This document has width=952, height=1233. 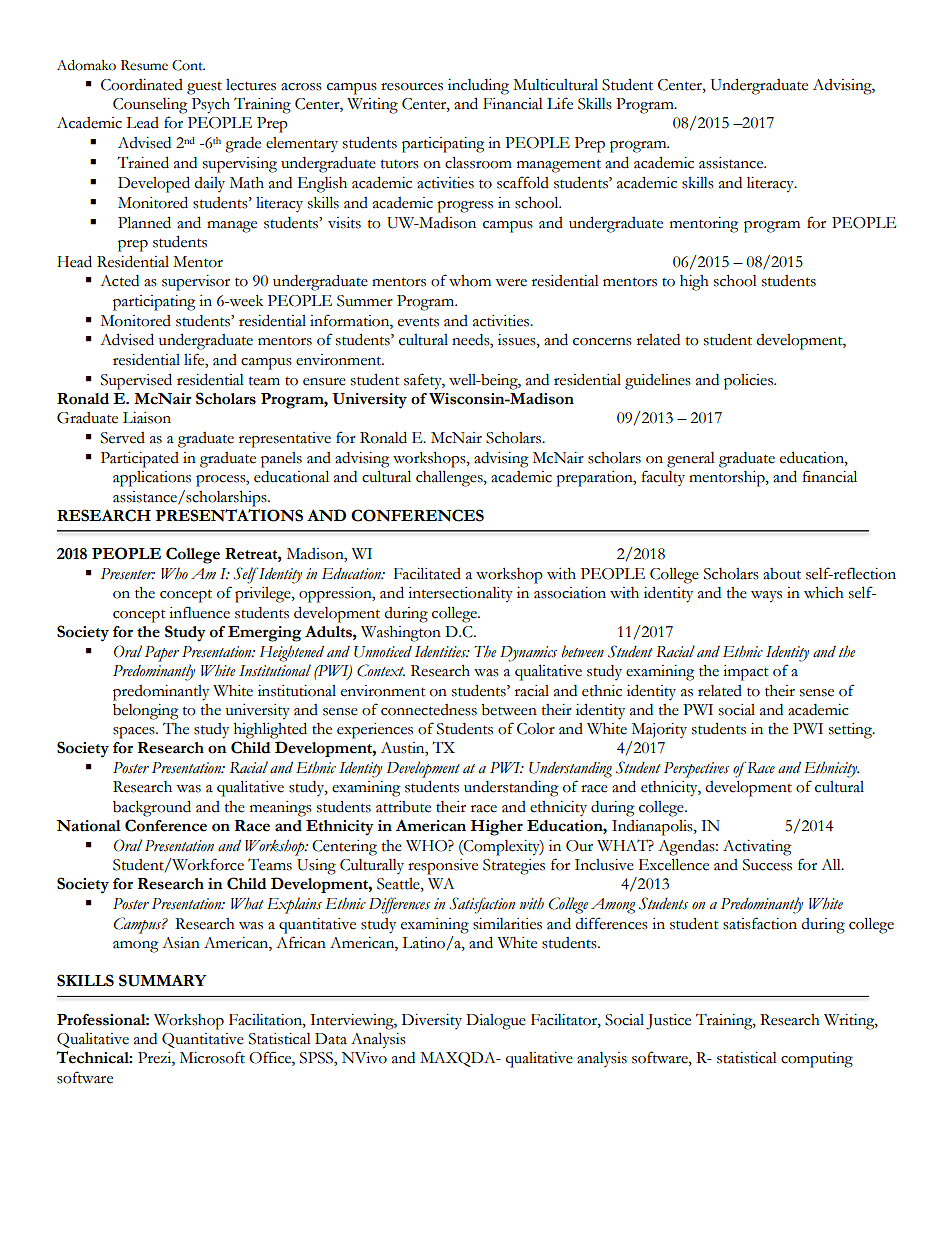 What do you see at coordinates (746, 673) in the document?
I see `impact` at bounding box center [746, 673].
